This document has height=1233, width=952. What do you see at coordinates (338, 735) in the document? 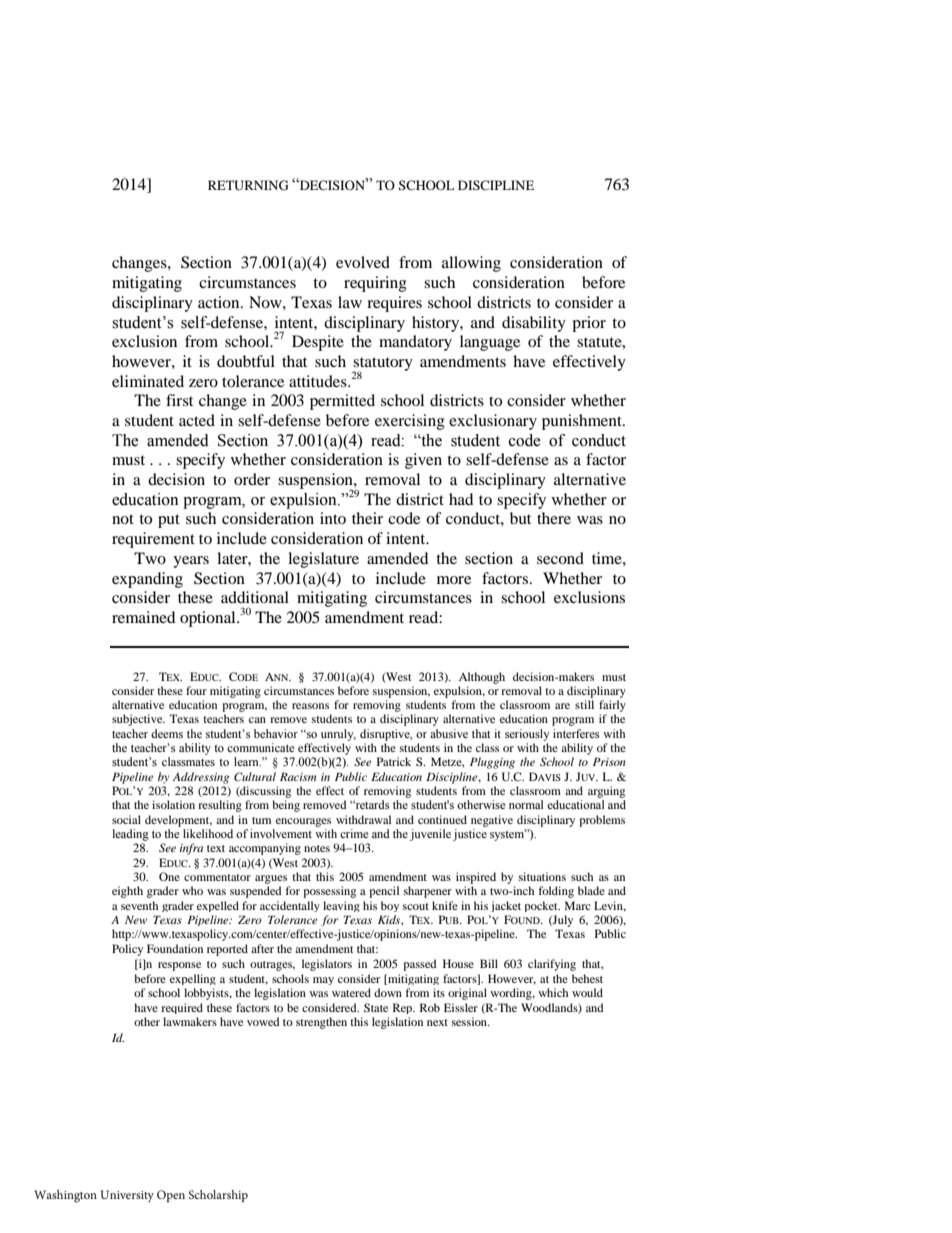
I see `unruly` at bounding box center [338, 735].
